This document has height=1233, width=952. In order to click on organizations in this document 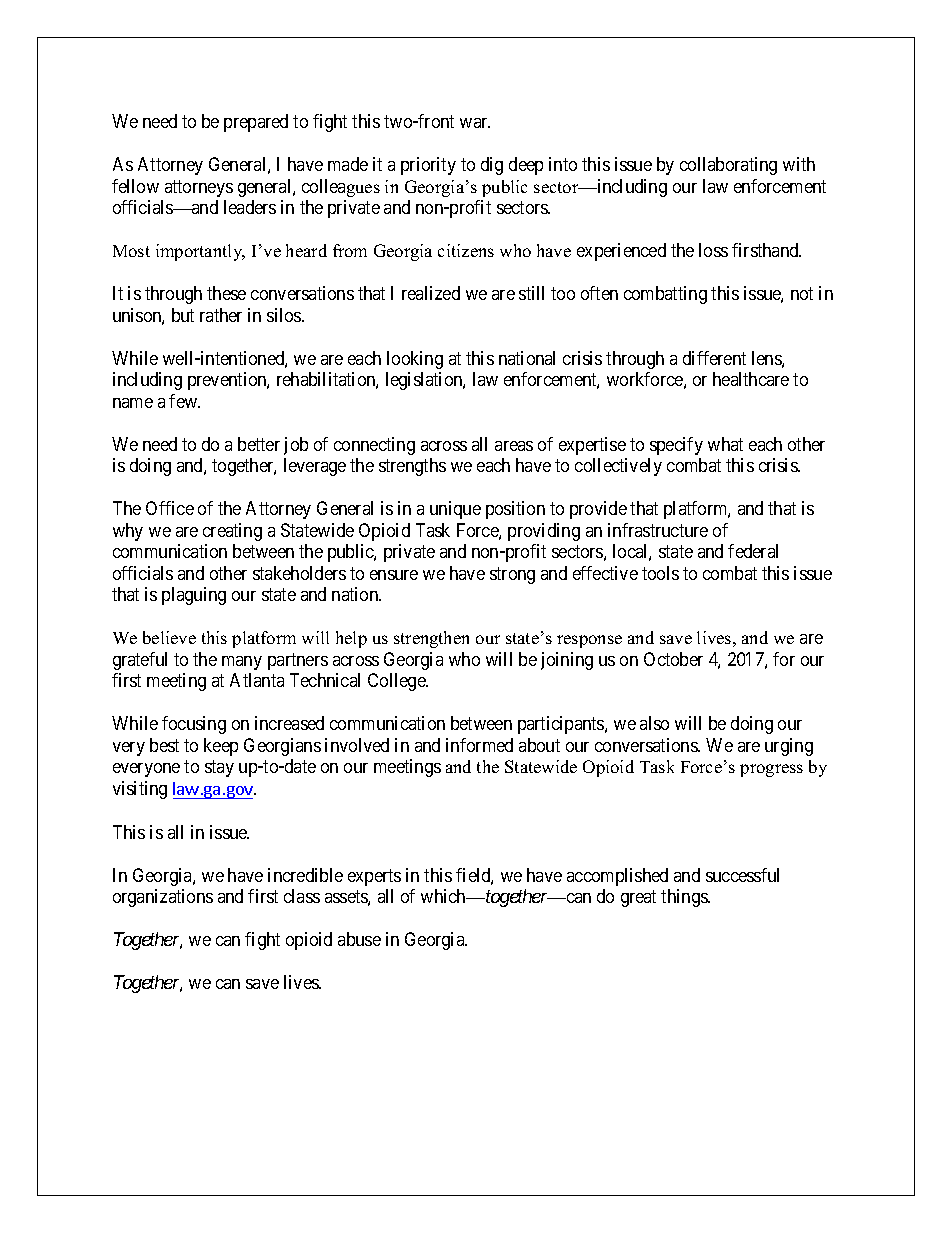, I will do `click(163, 898)`.
